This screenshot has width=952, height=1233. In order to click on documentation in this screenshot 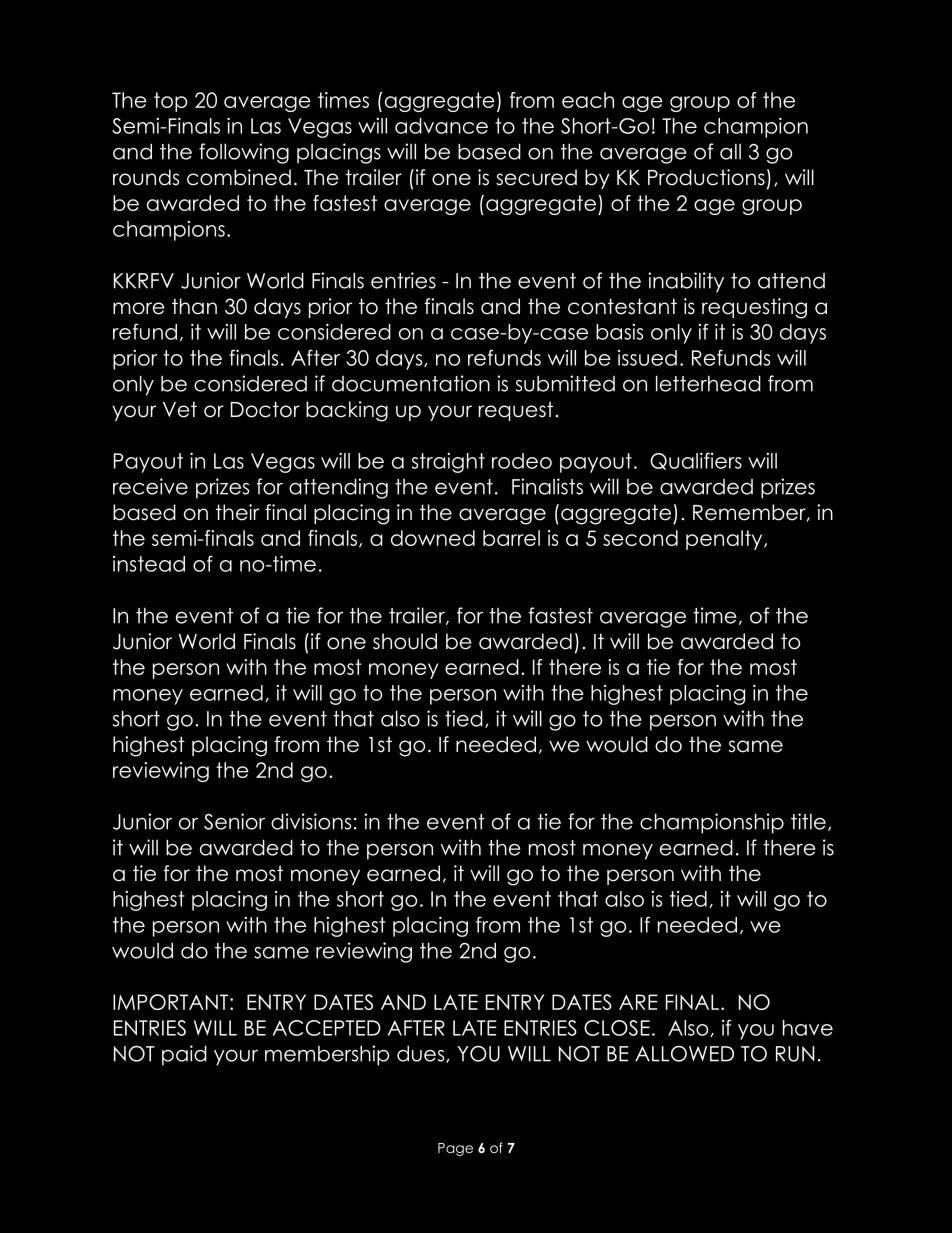, I will do `click(411, 383)`.
